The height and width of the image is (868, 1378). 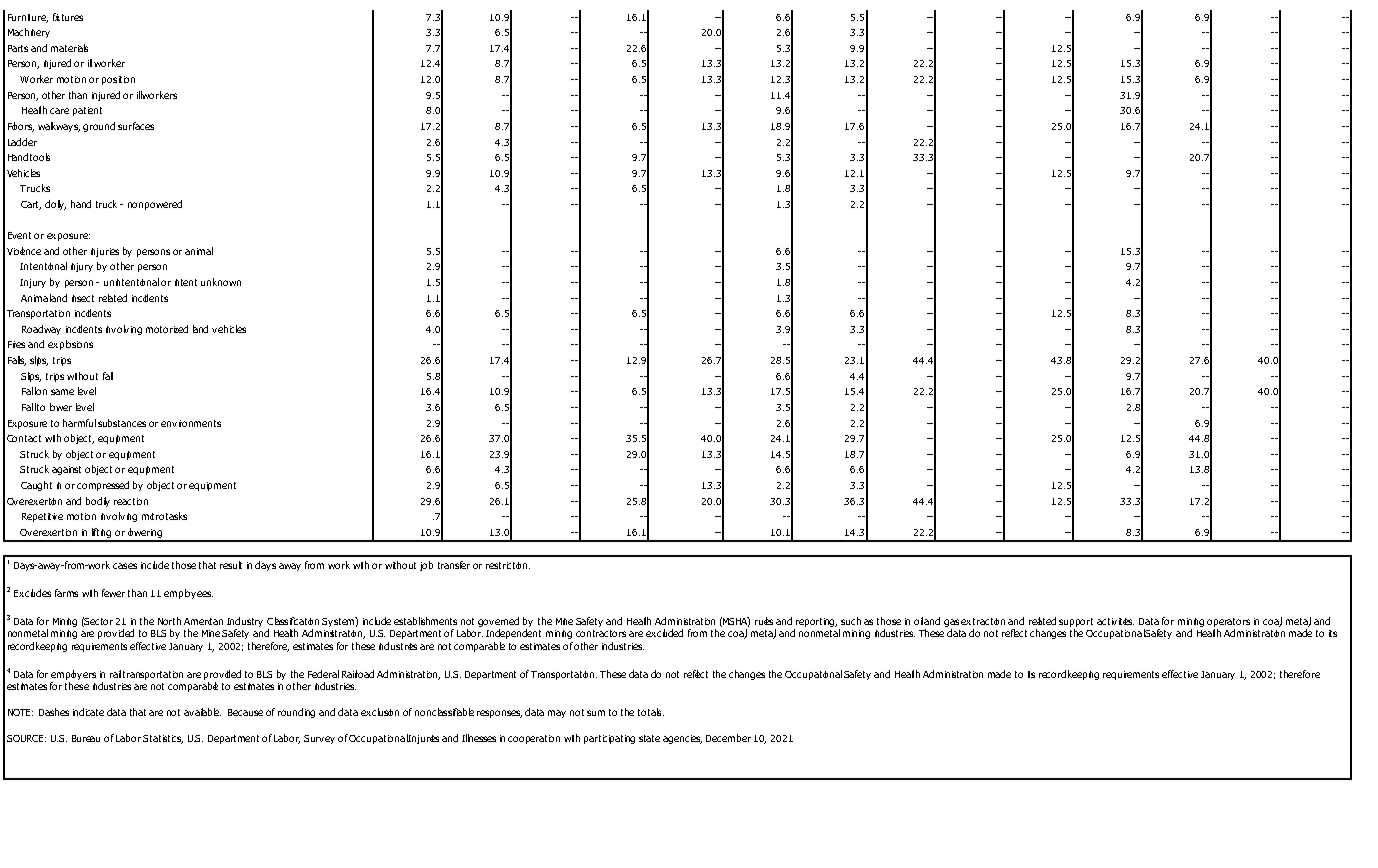 What do you see at coordinates (508, 565) in the image?
I see `restriction` at bounding box center [508, 565].
